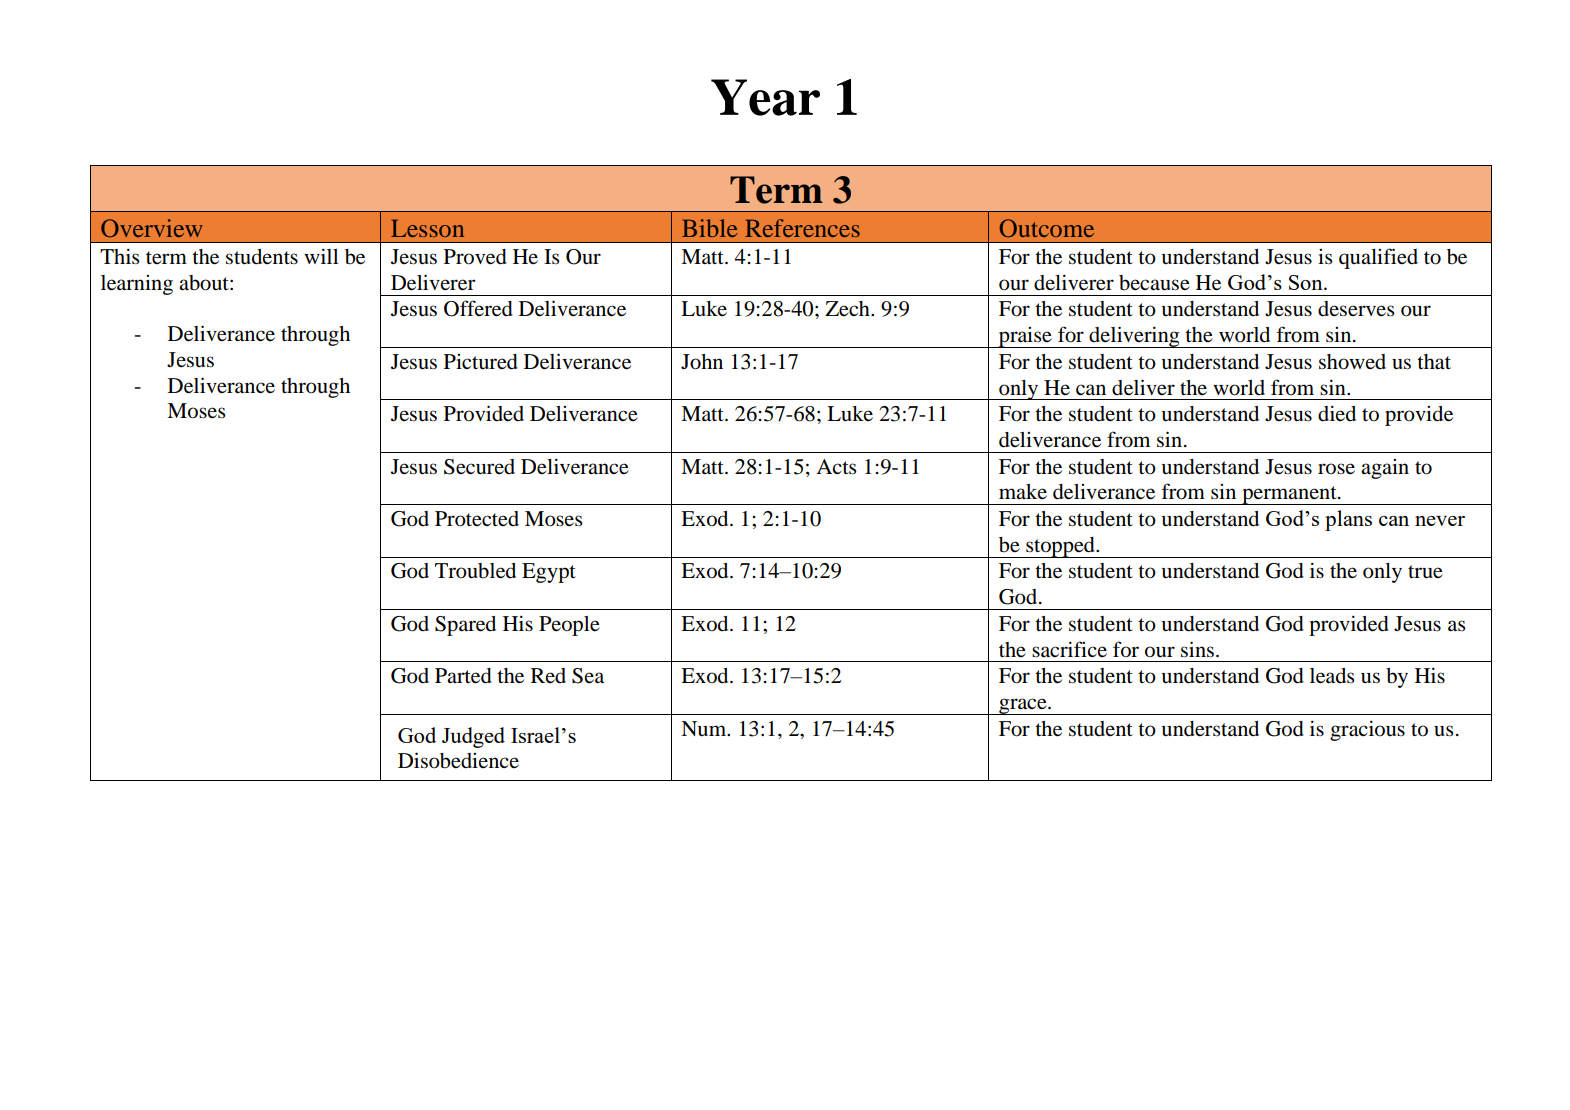 The width and height of the page is (1570, 1110). Describe the element at coordinates (473, 737) in the page. I see `Judged` at that location.
